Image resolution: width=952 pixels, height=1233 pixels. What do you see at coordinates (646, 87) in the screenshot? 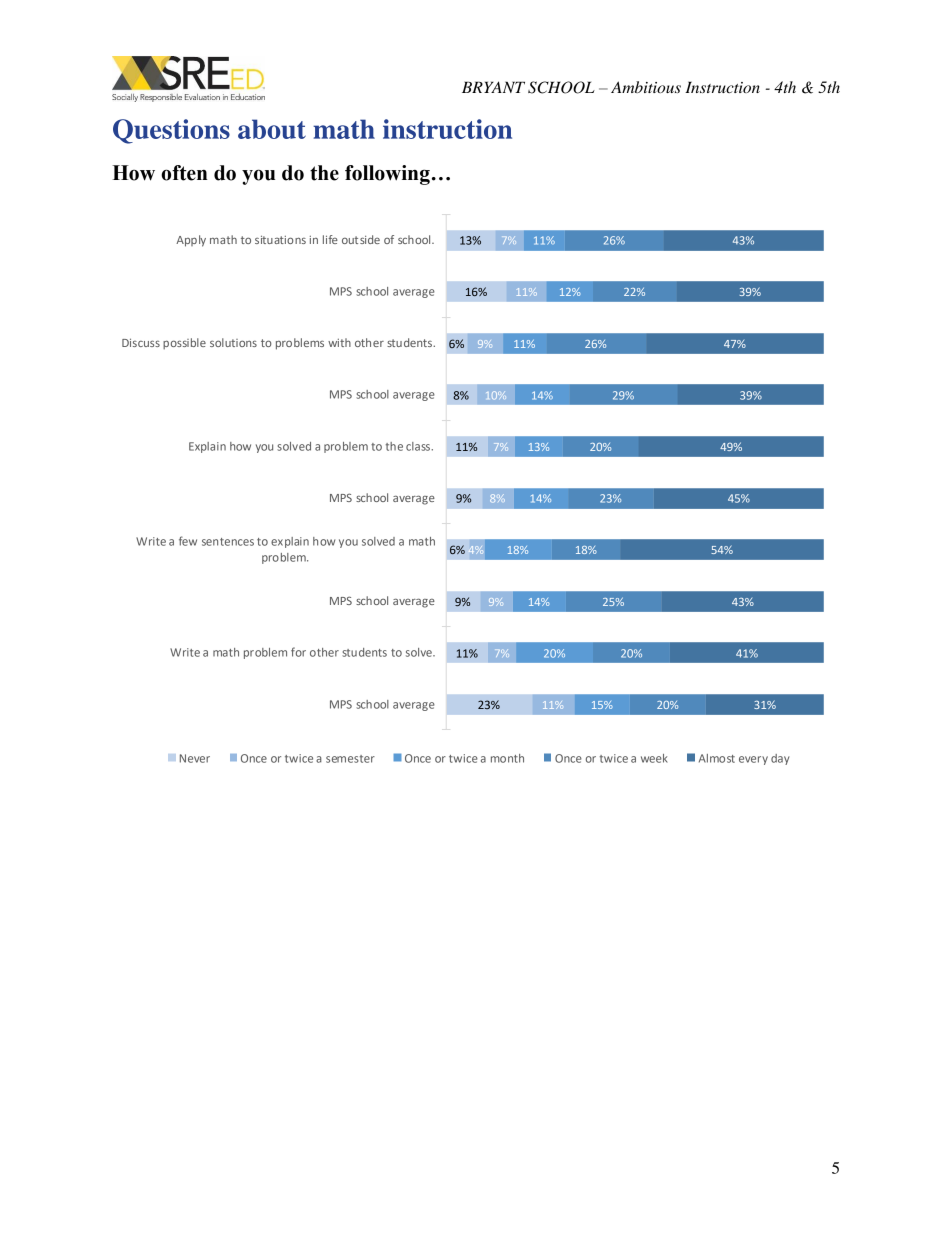
I see `Ambitious` at bounding box center [646, 87].
